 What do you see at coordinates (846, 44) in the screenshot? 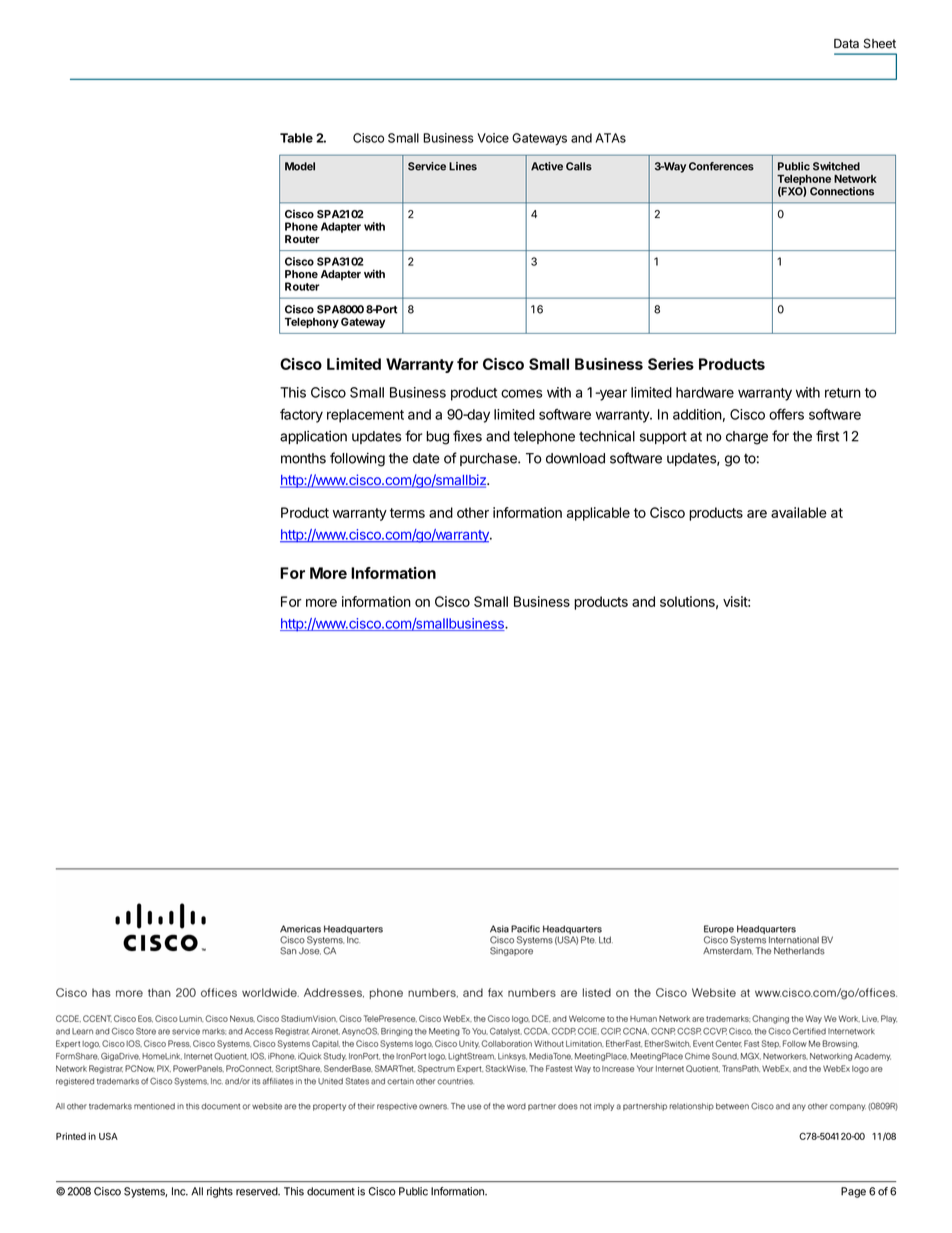
I see `Data` at bounding box center [846, 44].
